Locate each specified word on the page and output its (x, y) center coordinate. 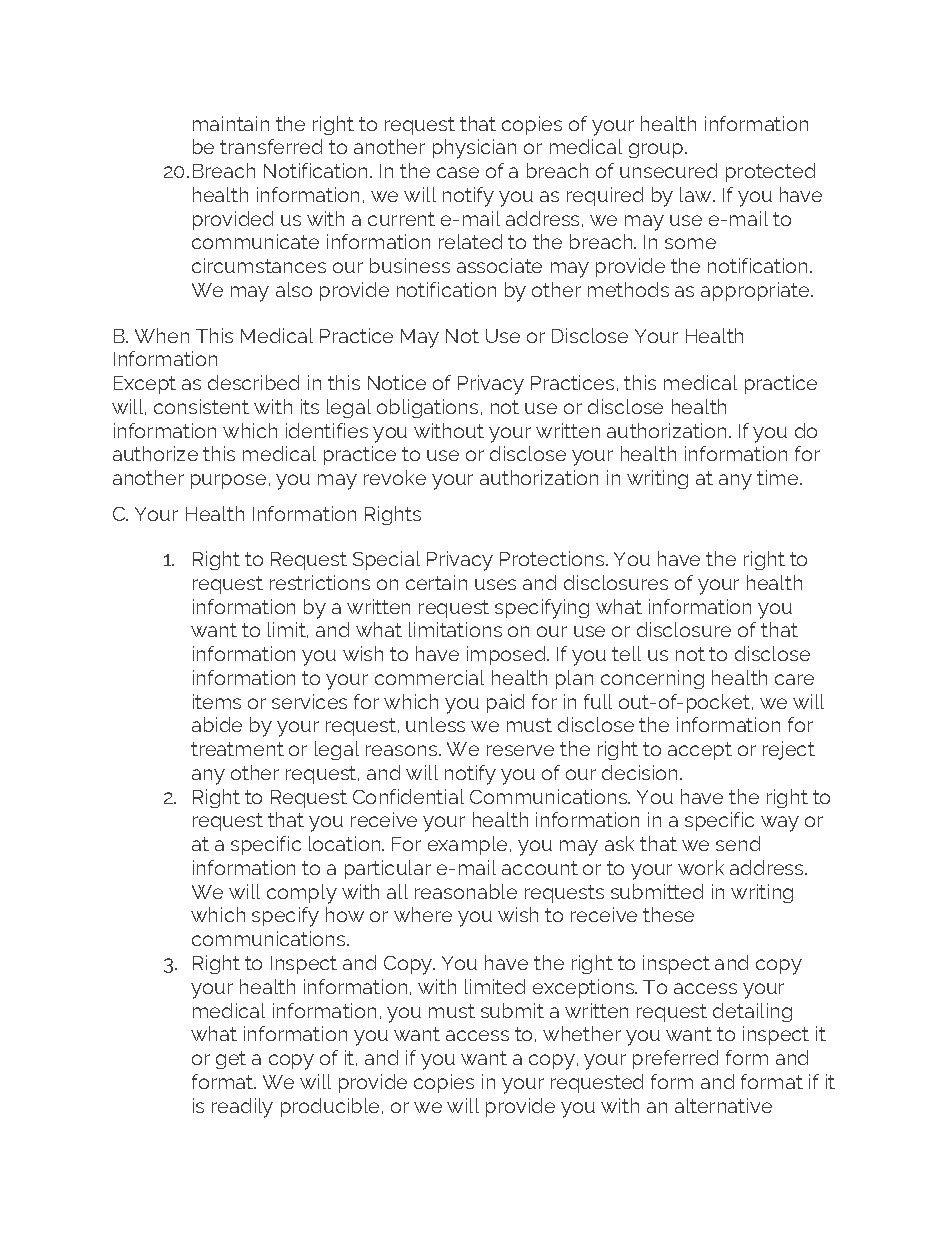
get (231, 1060)
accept (700, 751)
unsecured (668, 170)
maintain (231, 123)
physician (474, 149)
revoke (395, 477)
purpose (228, 481)
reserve (520, 750)
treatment (237, 749)
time (779, 477)
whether (582, 1033)
